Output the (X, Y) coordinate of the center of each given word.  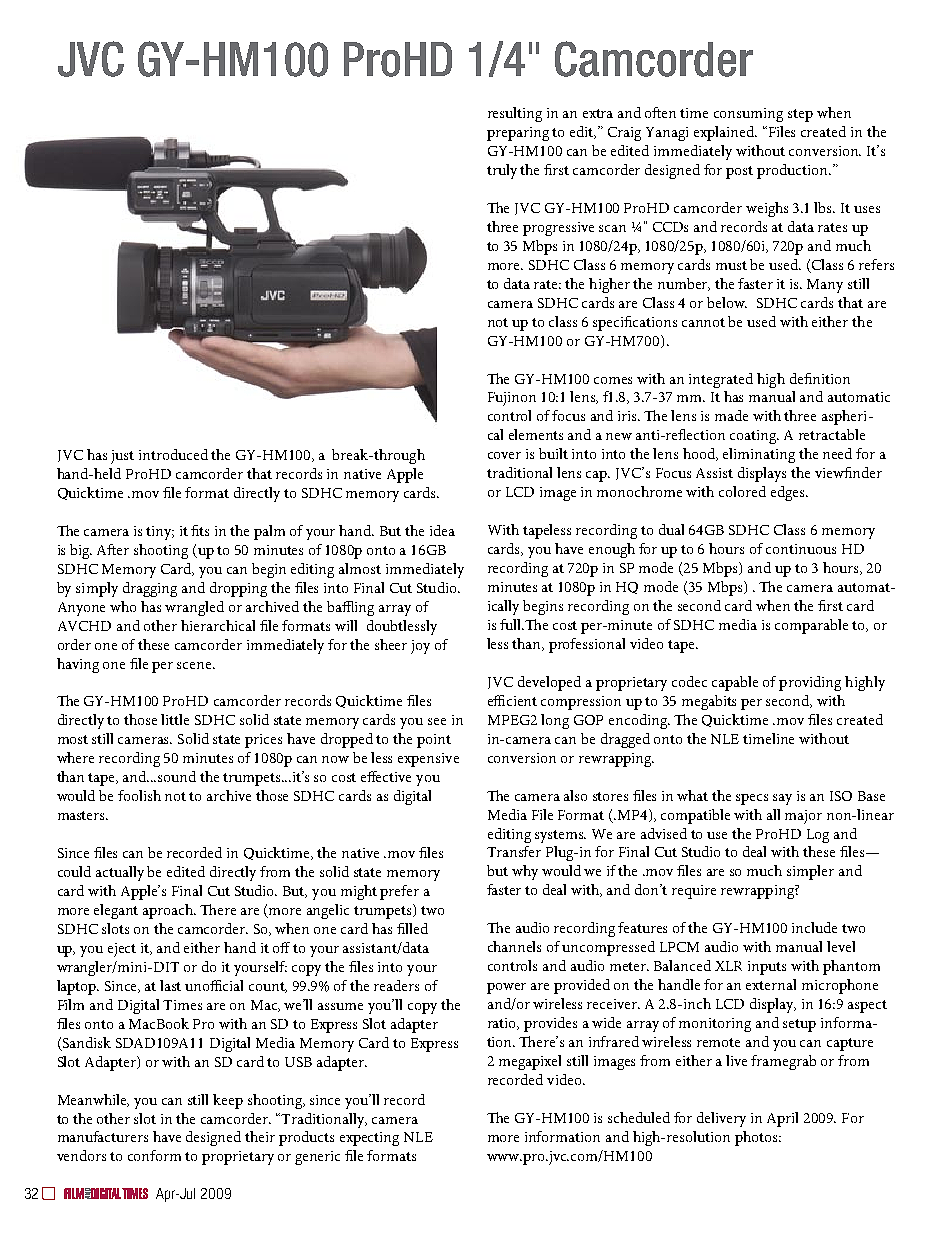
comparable (811, 626)
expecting (369, 1139)
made (731, 415)
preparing (518, 134)
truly (502, 171)
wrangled (194, 608)
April (782, 1119)
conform (154, 1155)
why (525, 872)
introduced (173, 454)
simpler (810, 872)
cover (504, 455)
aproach (169, 911)
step (800, 115)
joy (420, 647)
